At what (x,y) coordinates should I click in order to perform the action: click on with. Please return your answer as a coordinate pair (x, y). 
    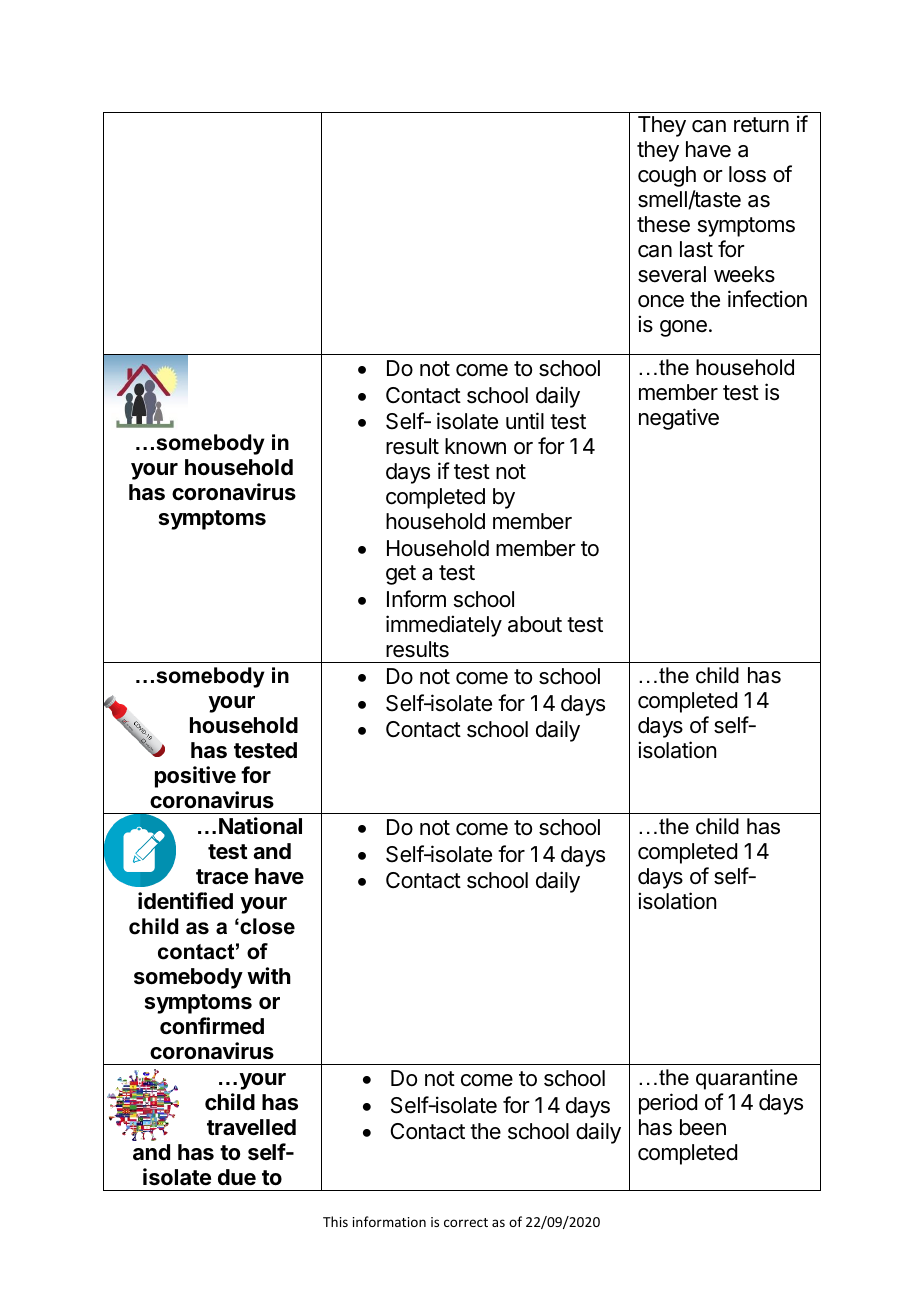
    Looking at the image, I should click on (269, 975).
